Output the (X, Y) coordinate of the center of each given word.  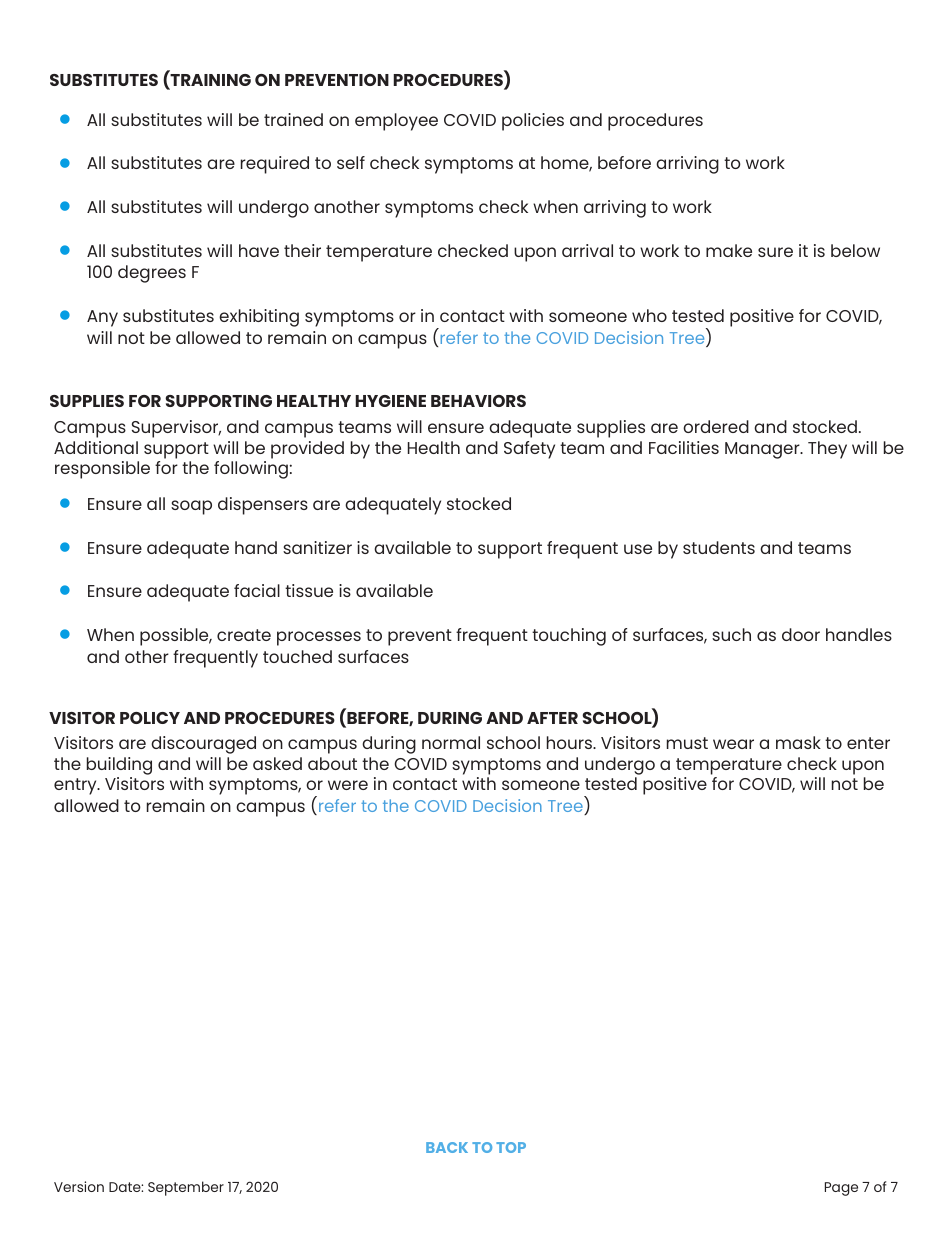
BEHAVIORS (478, 401)
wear (733, 744)
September (186, 1188)
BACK (447, 1147)
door (801, 634)
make (729, 250)
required (275, 165)
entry (76, 786)
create (244, 635)
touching (569, 637)
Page (841, 1189)
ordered (716, 426)
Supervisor (176, 429)
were (348, 785)
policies (533, 122)
